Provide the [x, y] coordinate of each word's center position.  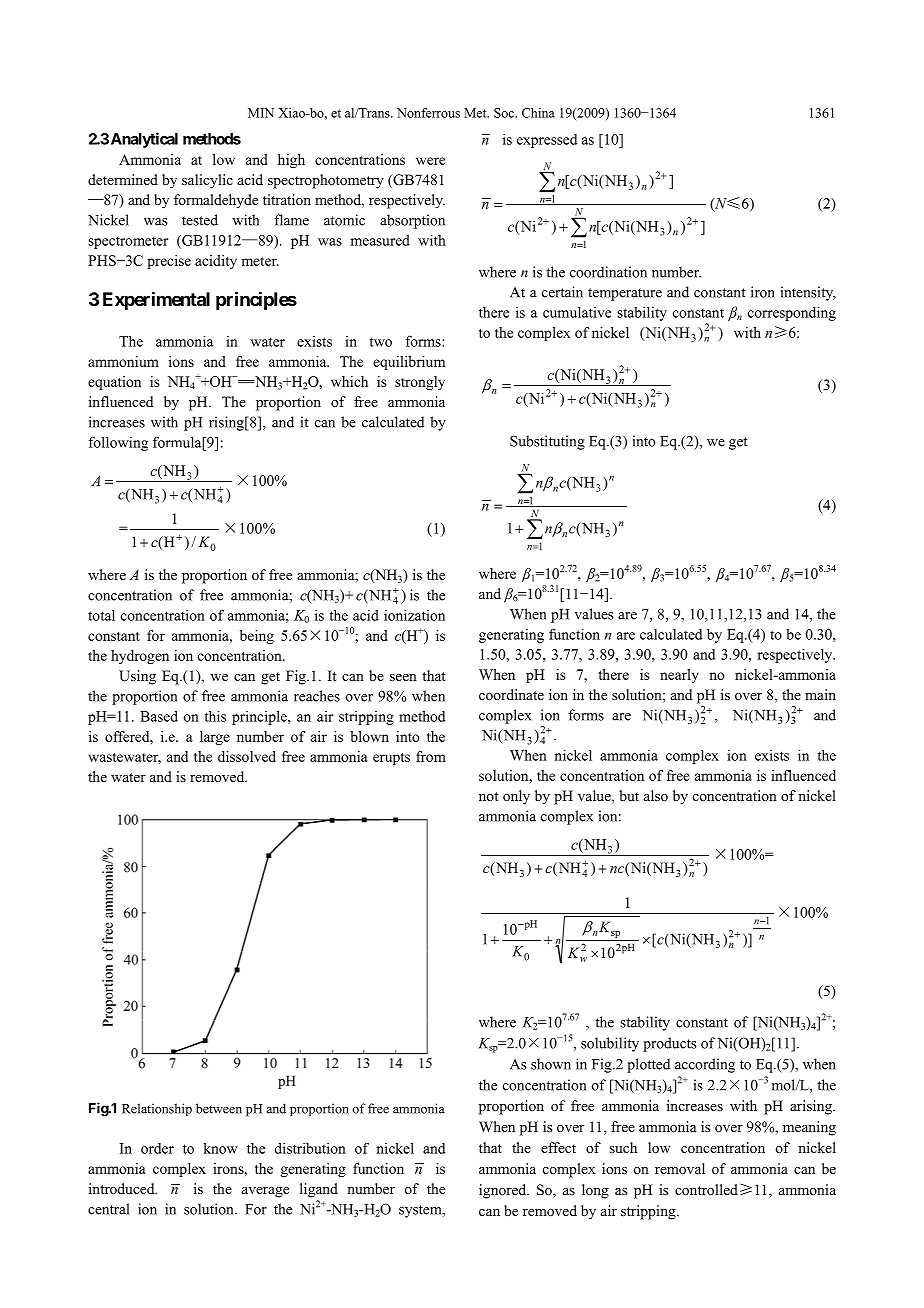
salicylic [207, 181]
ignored [504, 1191]
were [430, 161]
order [157, 1148]
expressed [547, 141]
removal [680, 1169]
